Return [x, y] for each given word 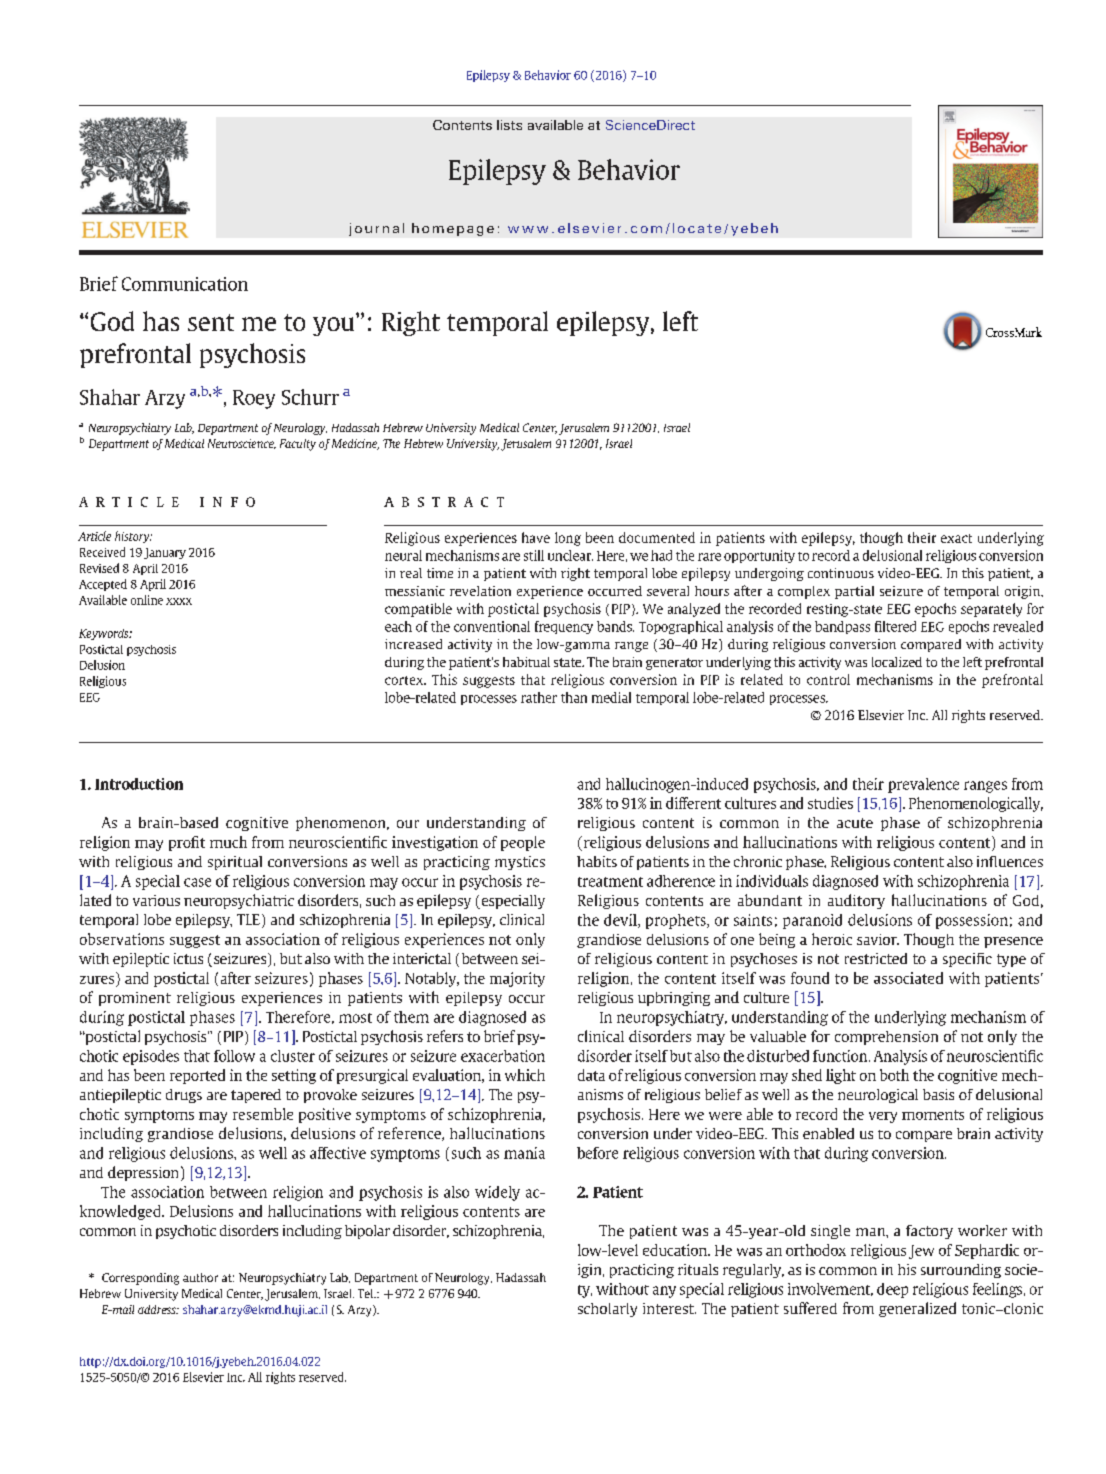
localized [897, 662]
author [200, 1277]
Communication [185, 284]
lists [509, 125]
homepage [453, 229]
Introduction [139, 784]
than [574, 697]
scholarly [607, 1310]
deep [892, 1290]
